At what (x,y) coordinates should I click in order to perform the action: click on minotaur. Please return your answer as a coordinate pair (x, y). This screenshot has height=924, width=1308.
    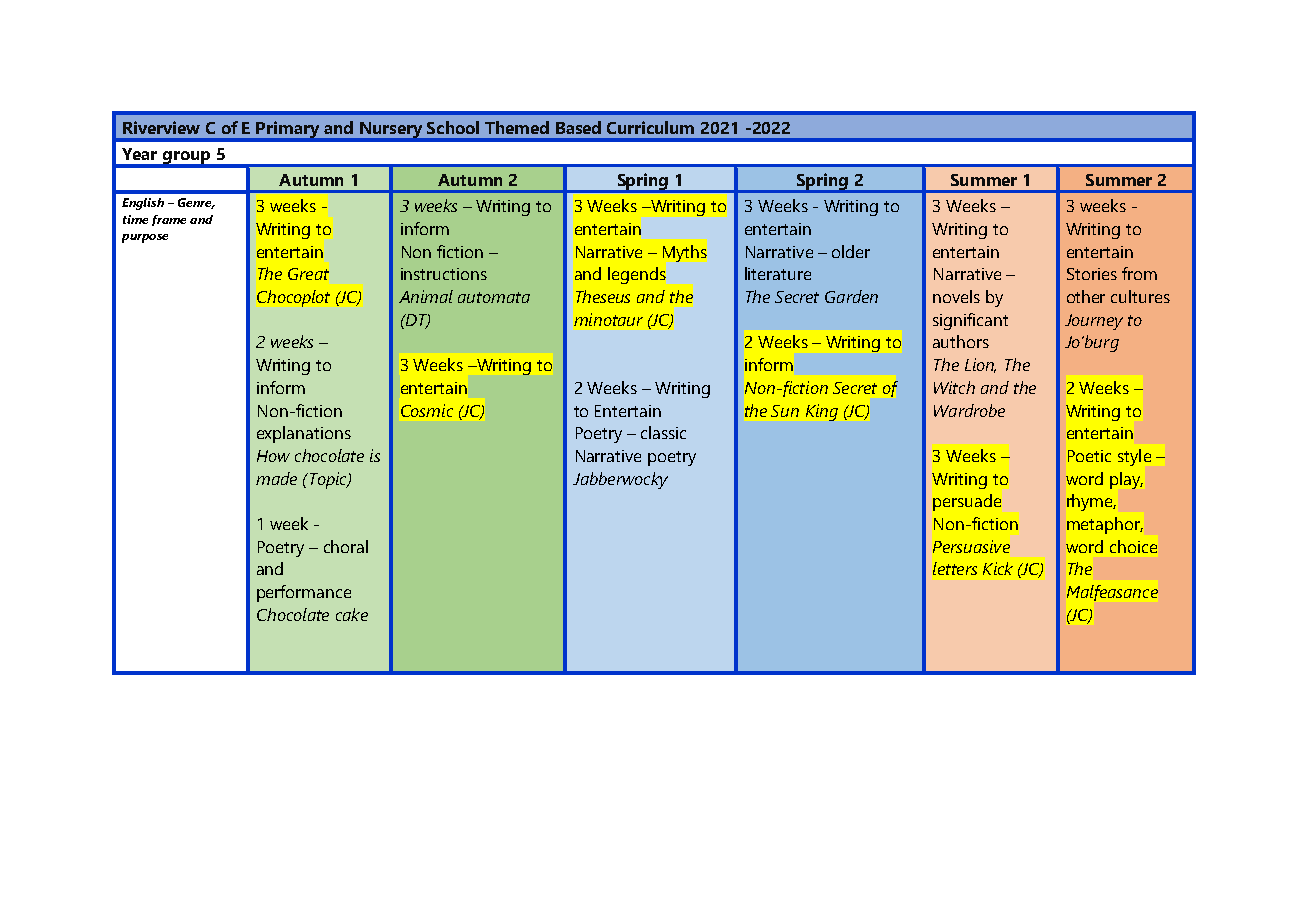
    Looking at the image, I should click on (608, 319).
